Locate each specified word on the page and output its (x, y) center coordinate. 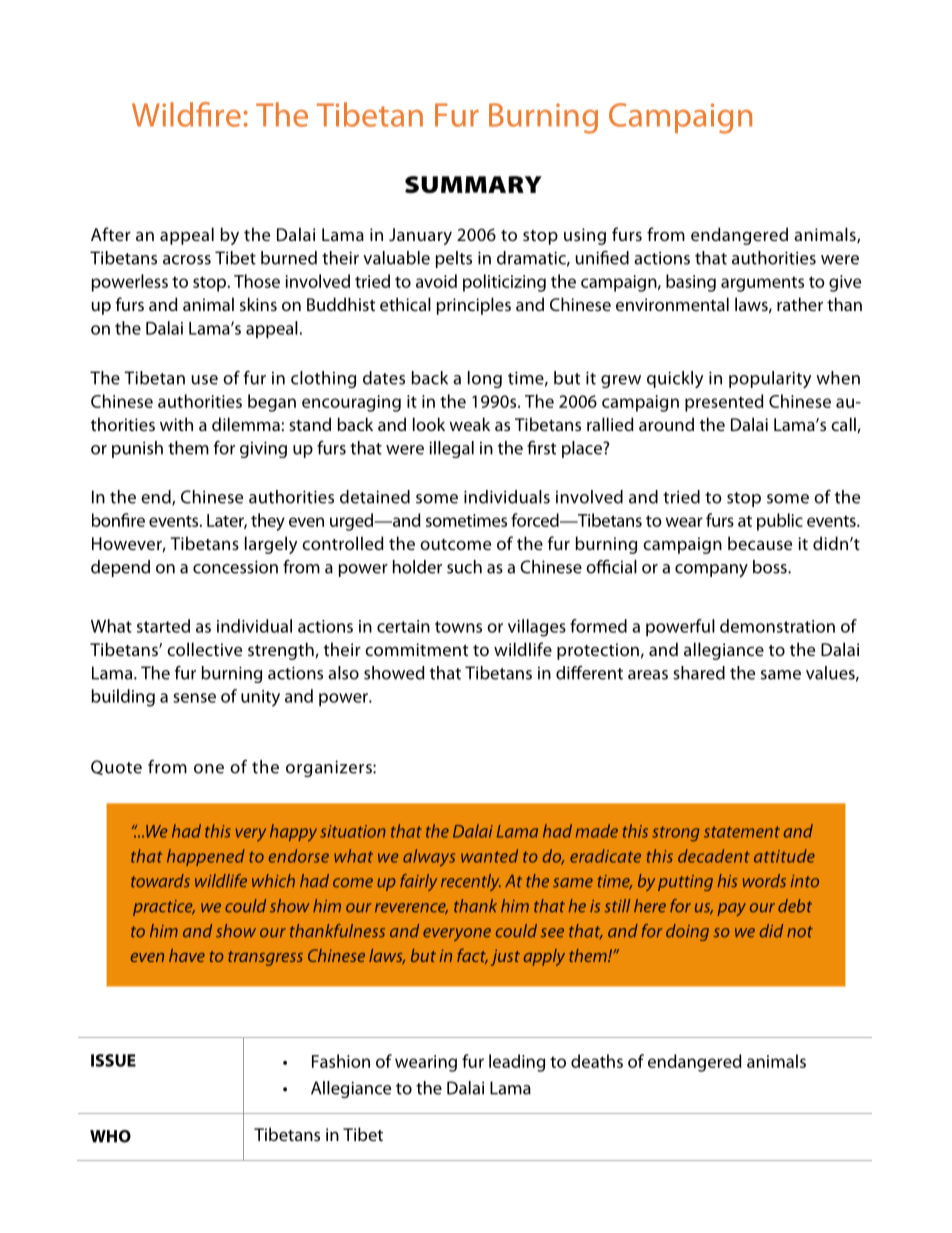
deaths (597, 1061)
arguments (762, 284)
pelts (454, 259)
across (187, 260)
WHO (110, 1136)
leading (517, 1063)
